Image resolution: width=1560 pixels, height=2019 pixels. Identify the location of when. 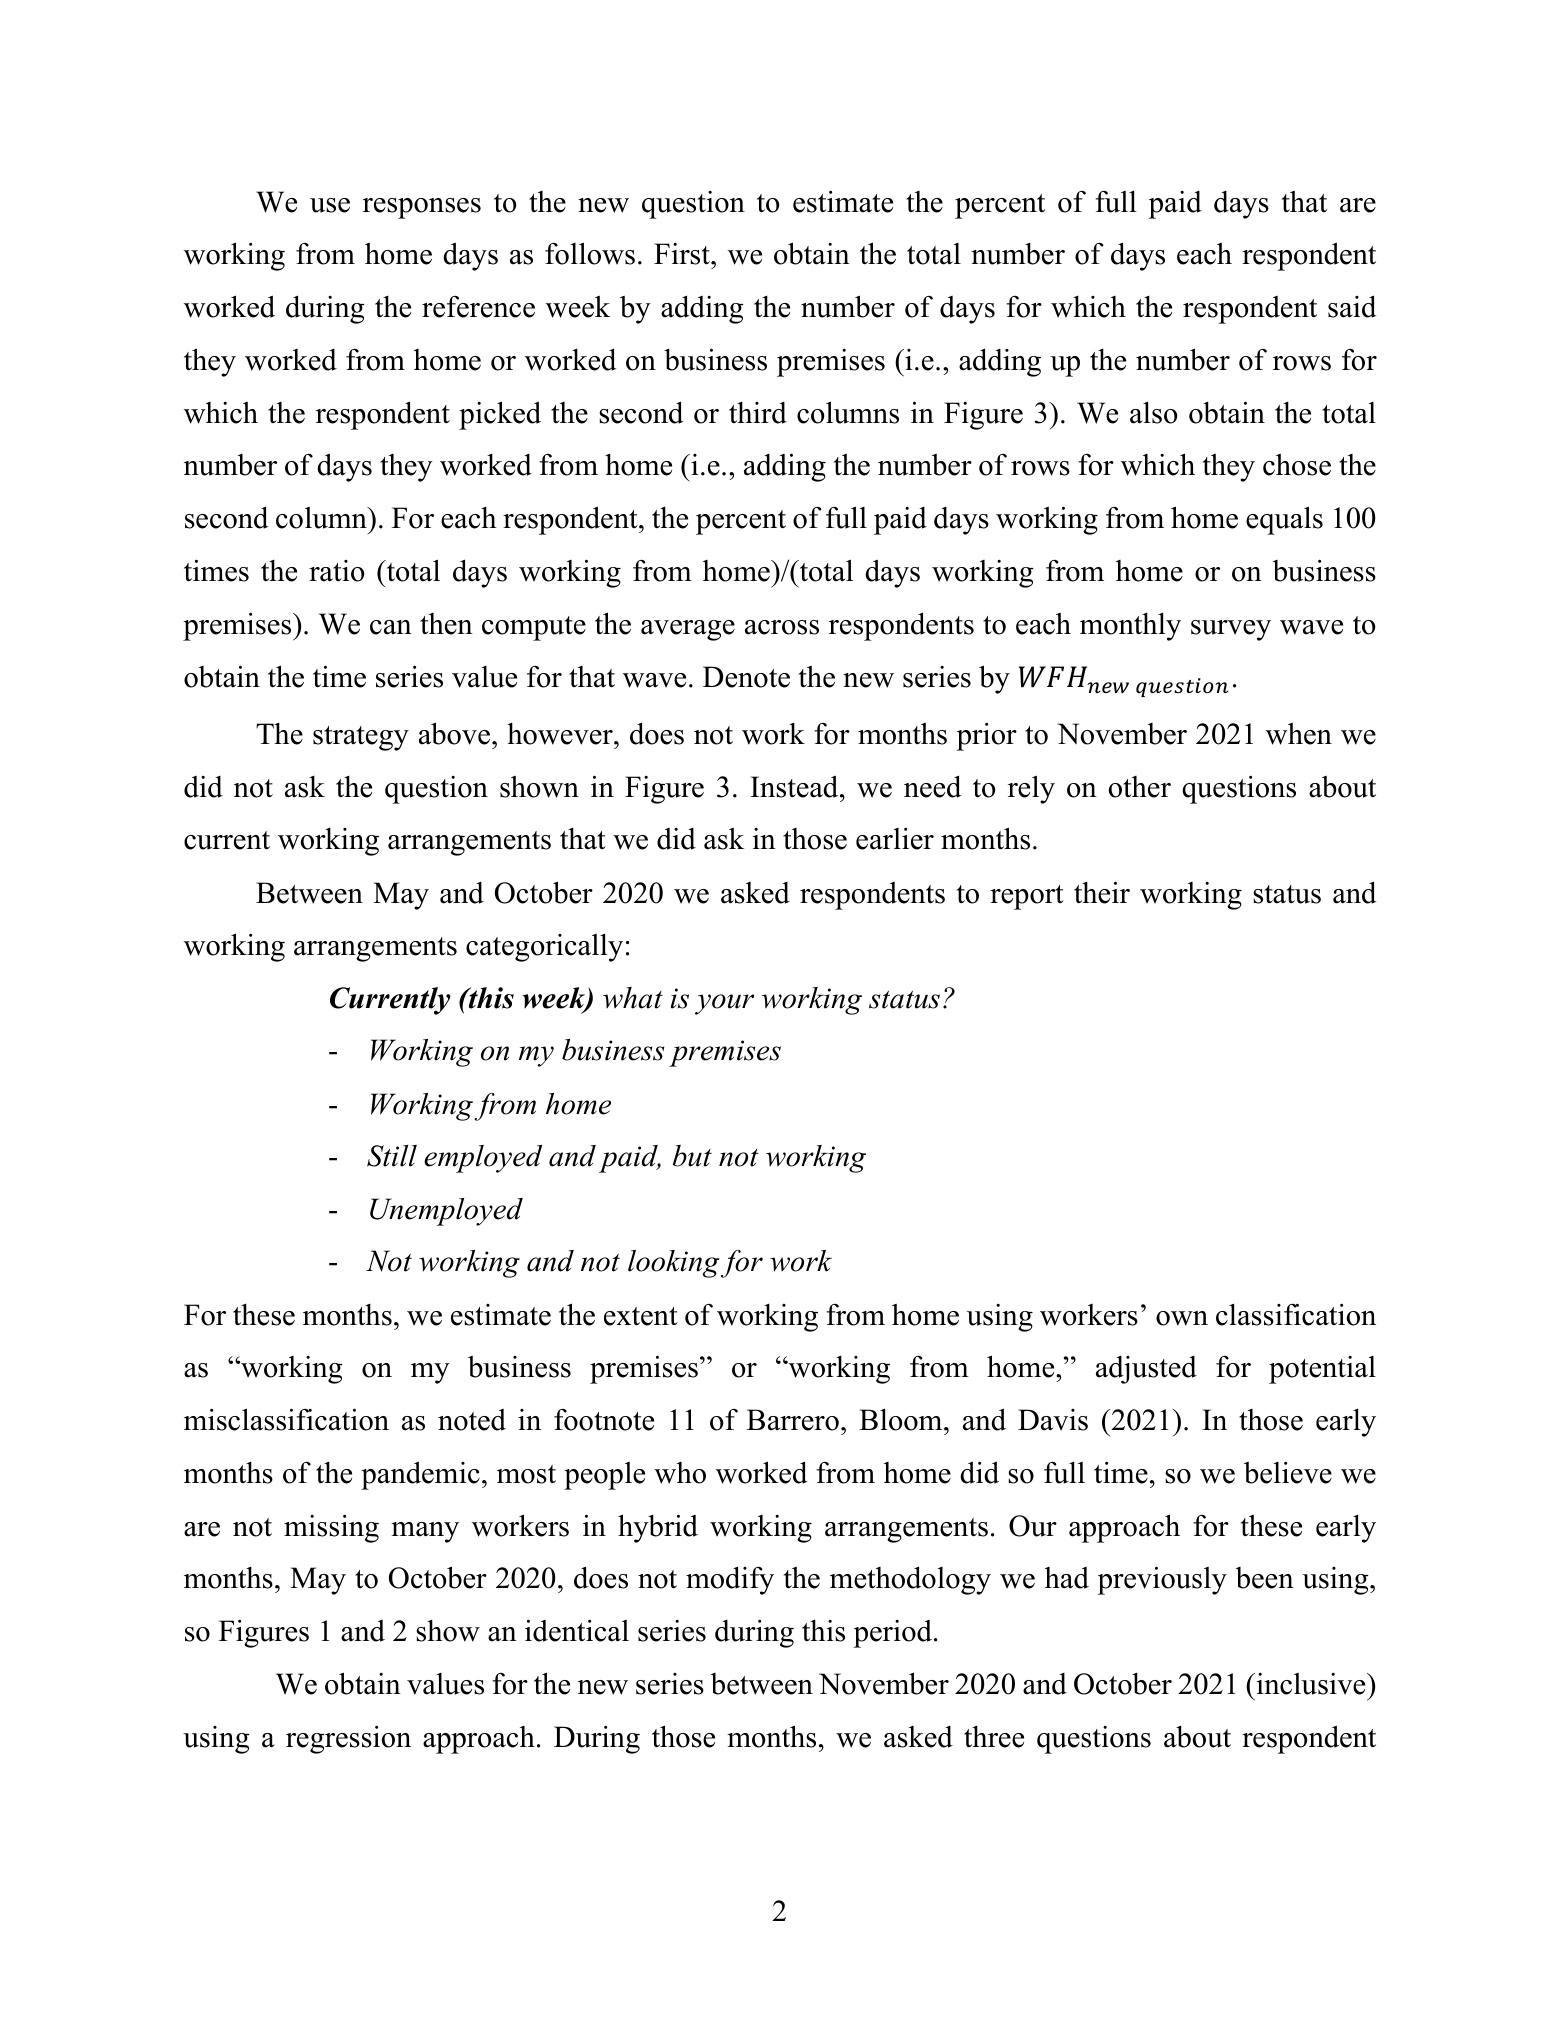
(1299, 734).
